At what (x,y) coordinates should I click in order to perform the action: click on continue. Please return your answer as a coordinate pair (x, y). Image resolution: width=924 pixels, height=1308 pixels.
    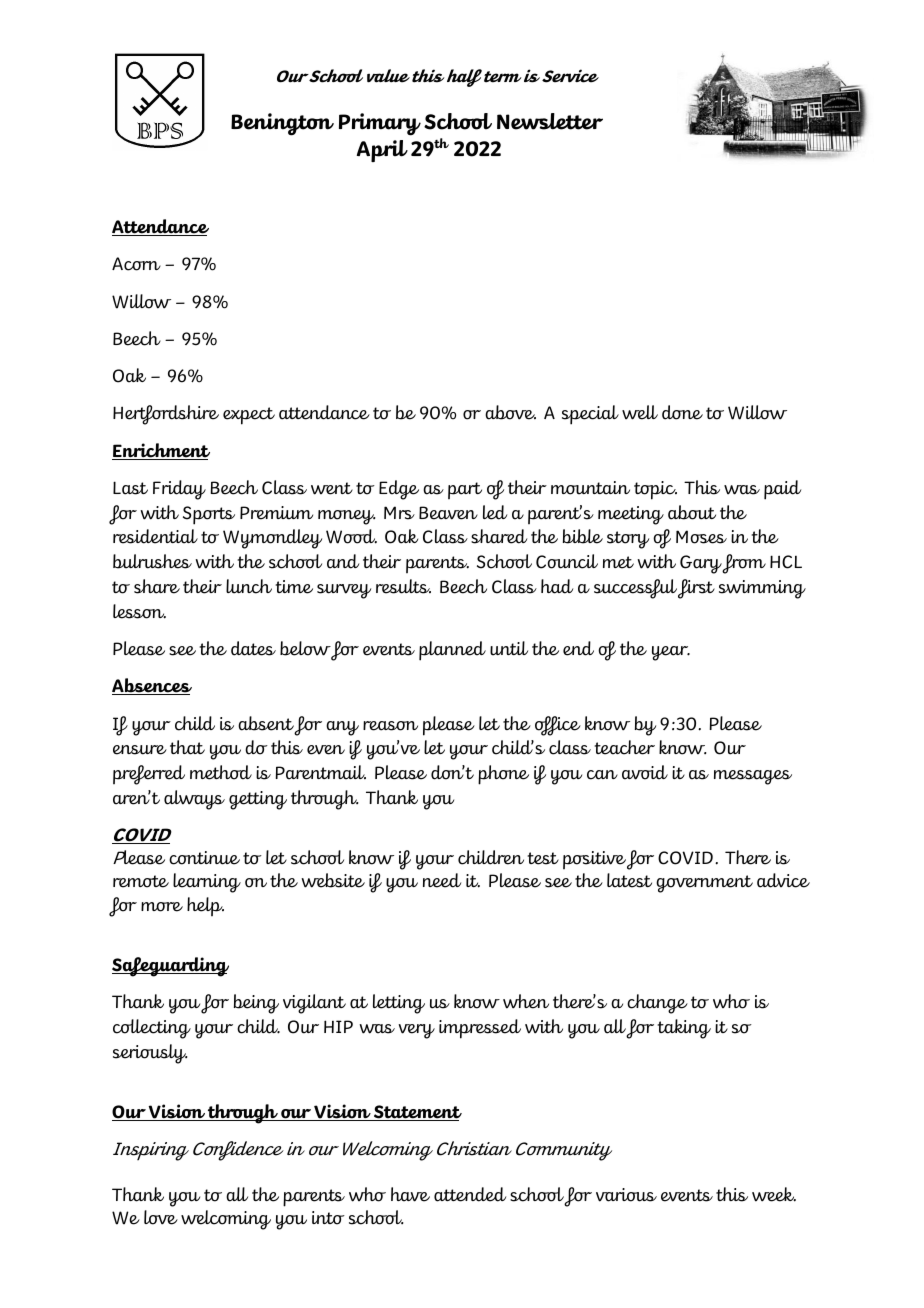
    Looking at the image, I should click on (204, 858).
